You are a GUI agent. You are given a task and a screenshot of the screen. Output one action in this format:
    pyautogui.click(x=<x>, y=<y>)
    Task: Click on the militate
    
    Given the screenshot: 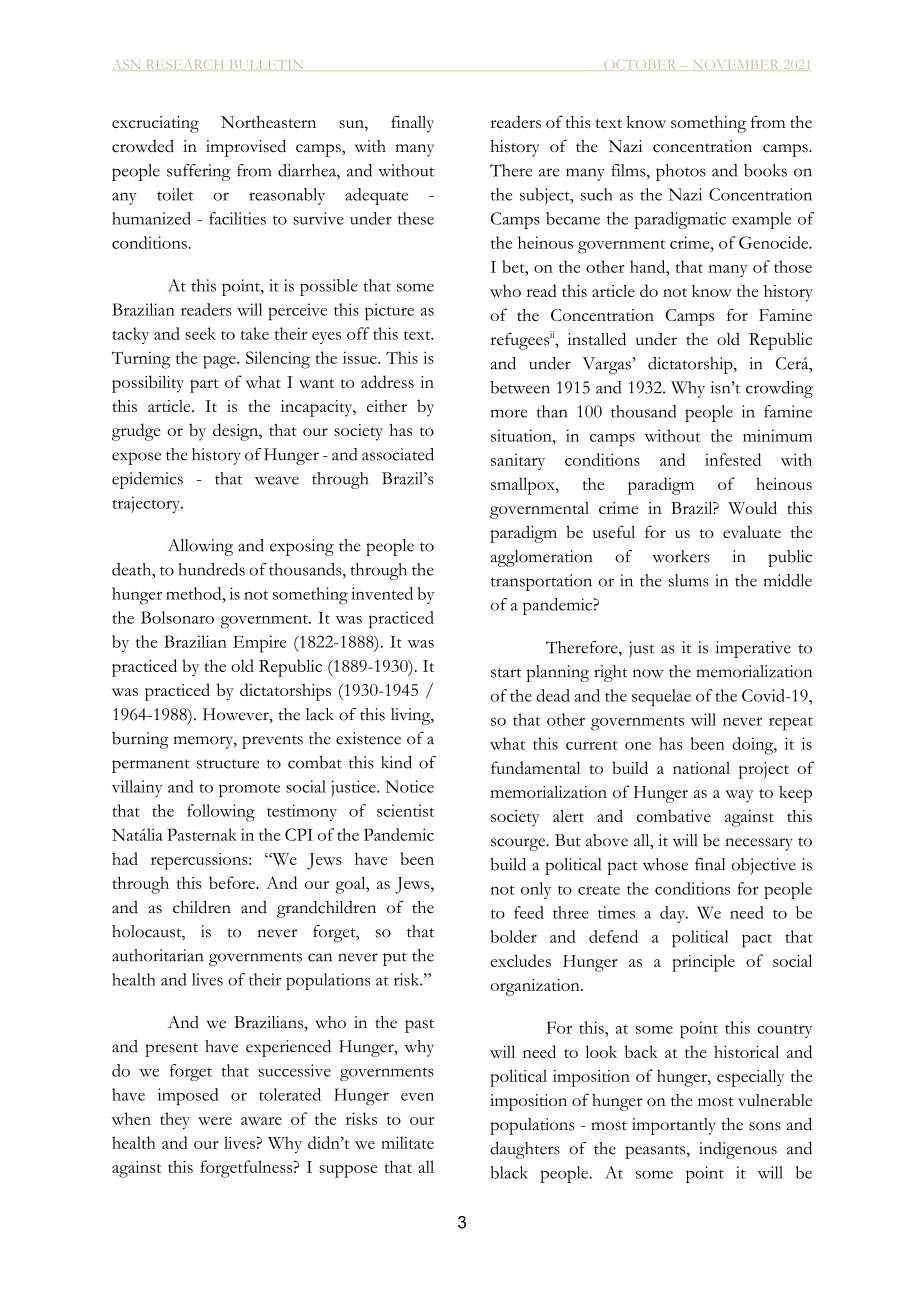 What is the action you would take?
    pyautogui.click(x=407, y=1142)
